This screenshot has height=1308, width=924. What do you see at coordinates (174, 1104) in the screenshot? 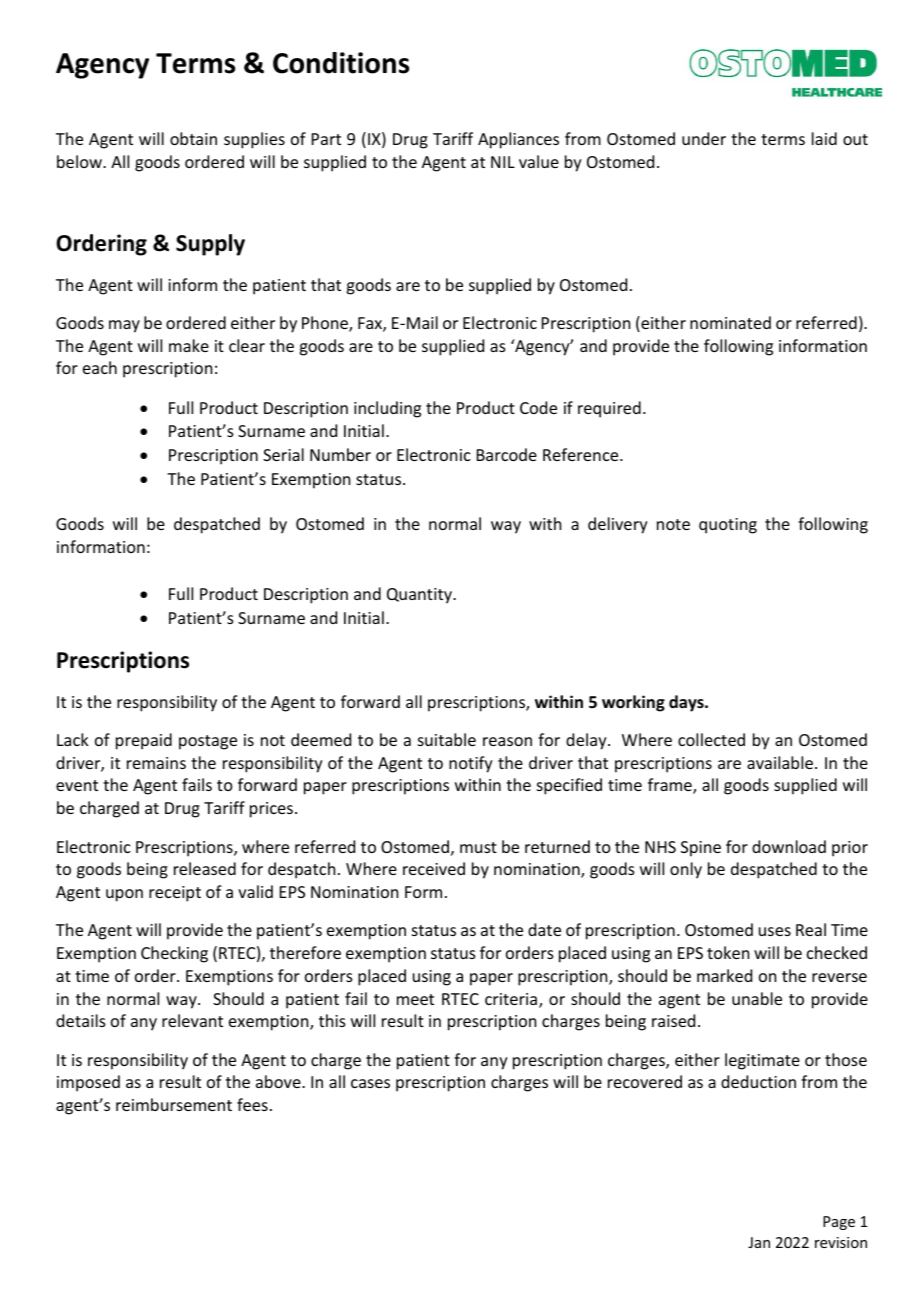
I see `reimbursement` at bounding box center [174, 1104].
